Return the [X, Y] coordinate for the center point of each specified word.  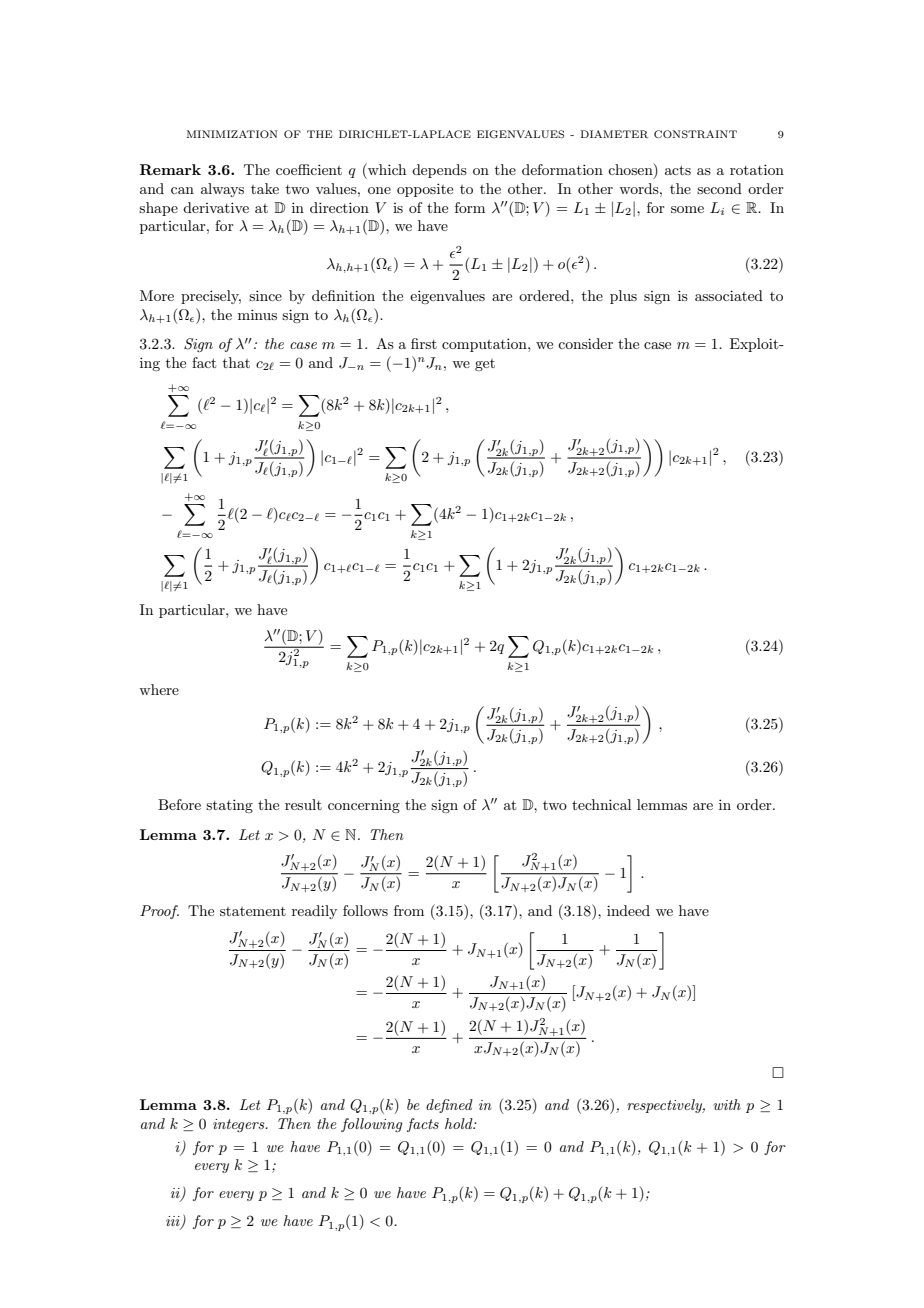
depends [439, 171]
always [222, 190]
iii [174, 1222]
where [159, 689]
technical [601, 804]
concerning [364, 806]
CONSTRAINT [695, 134]
